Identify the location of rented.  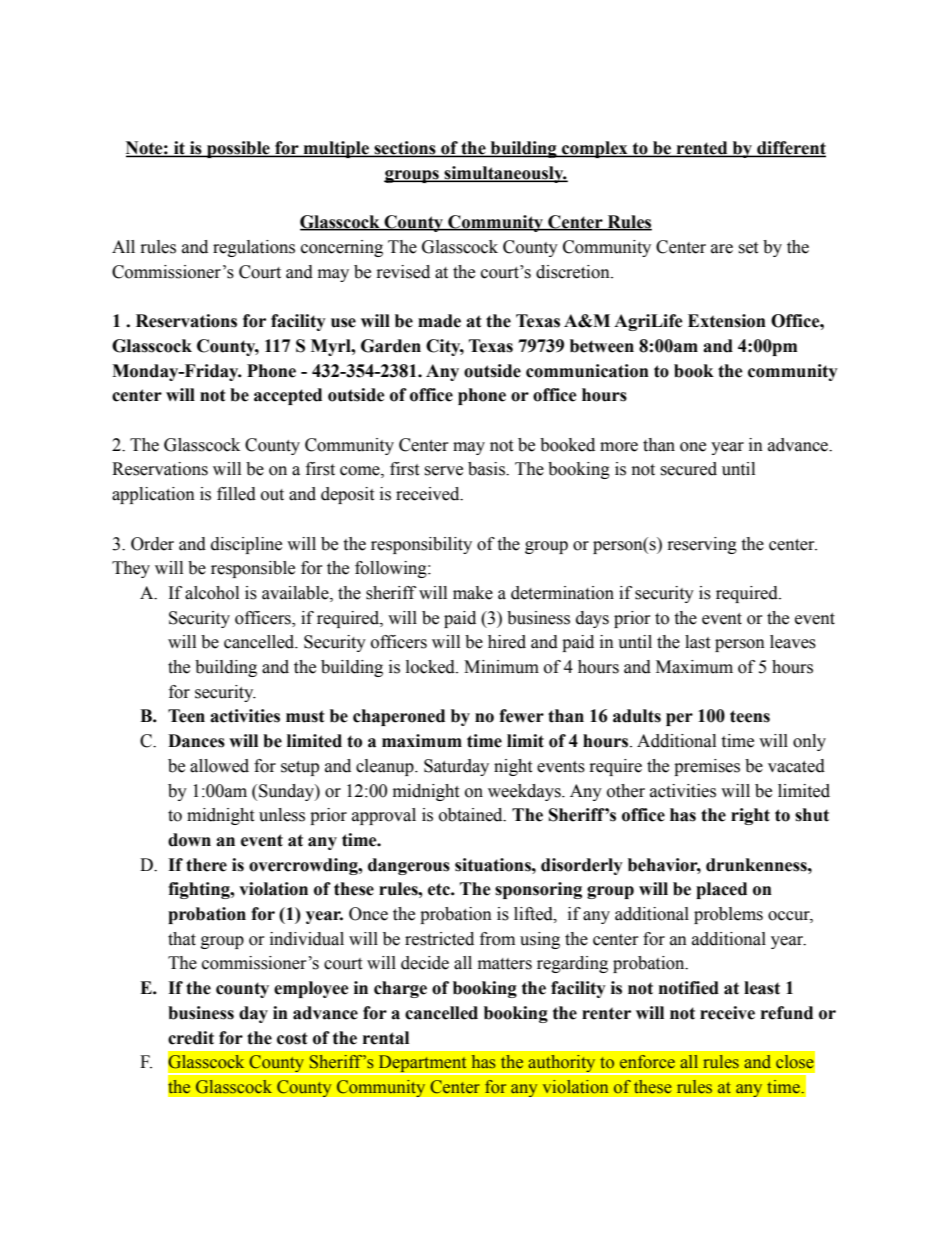
(702, 149).
